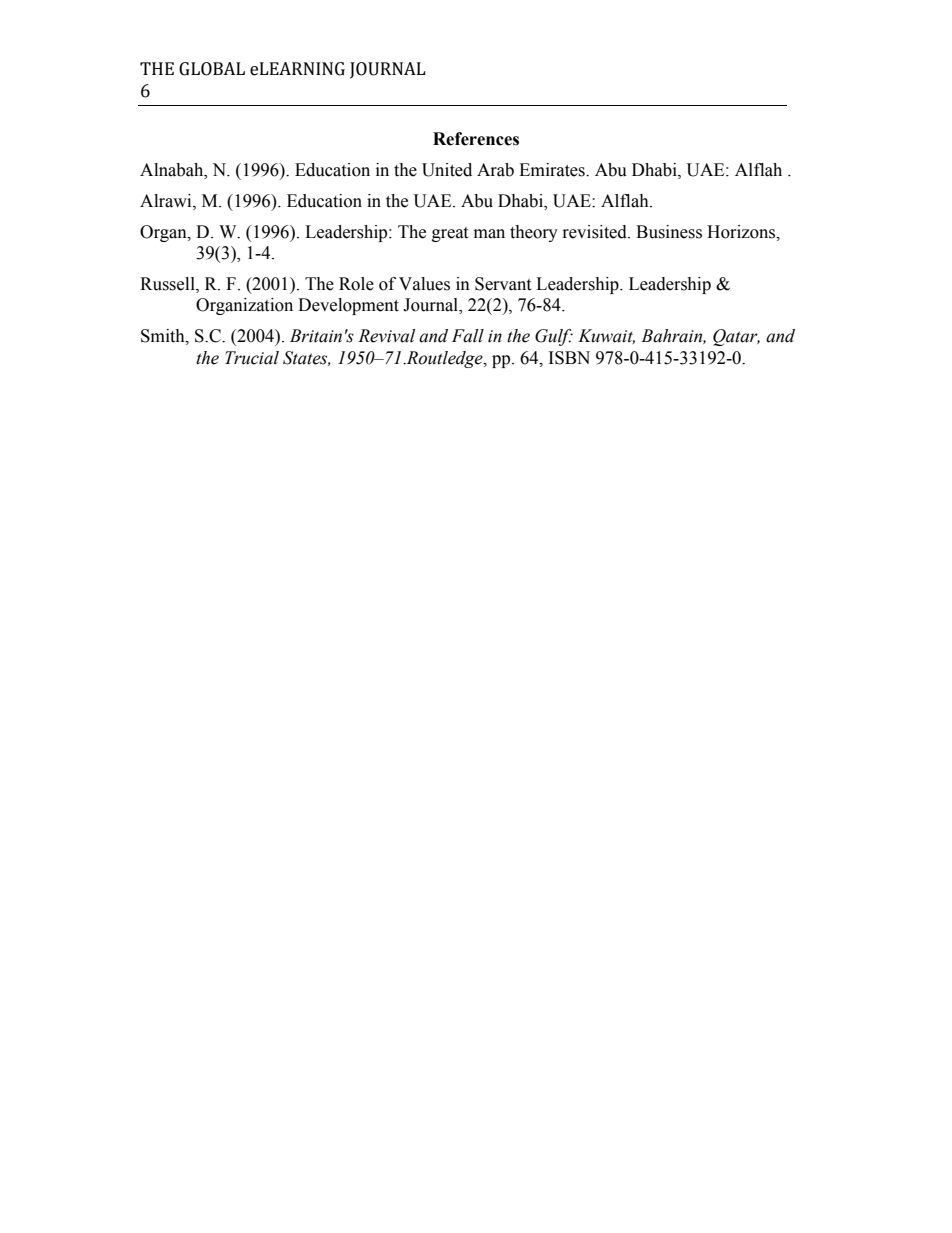  What do you see at coordinates (569, 358) in the image?
I see `ISBN` at bounding box center [569, 358].
